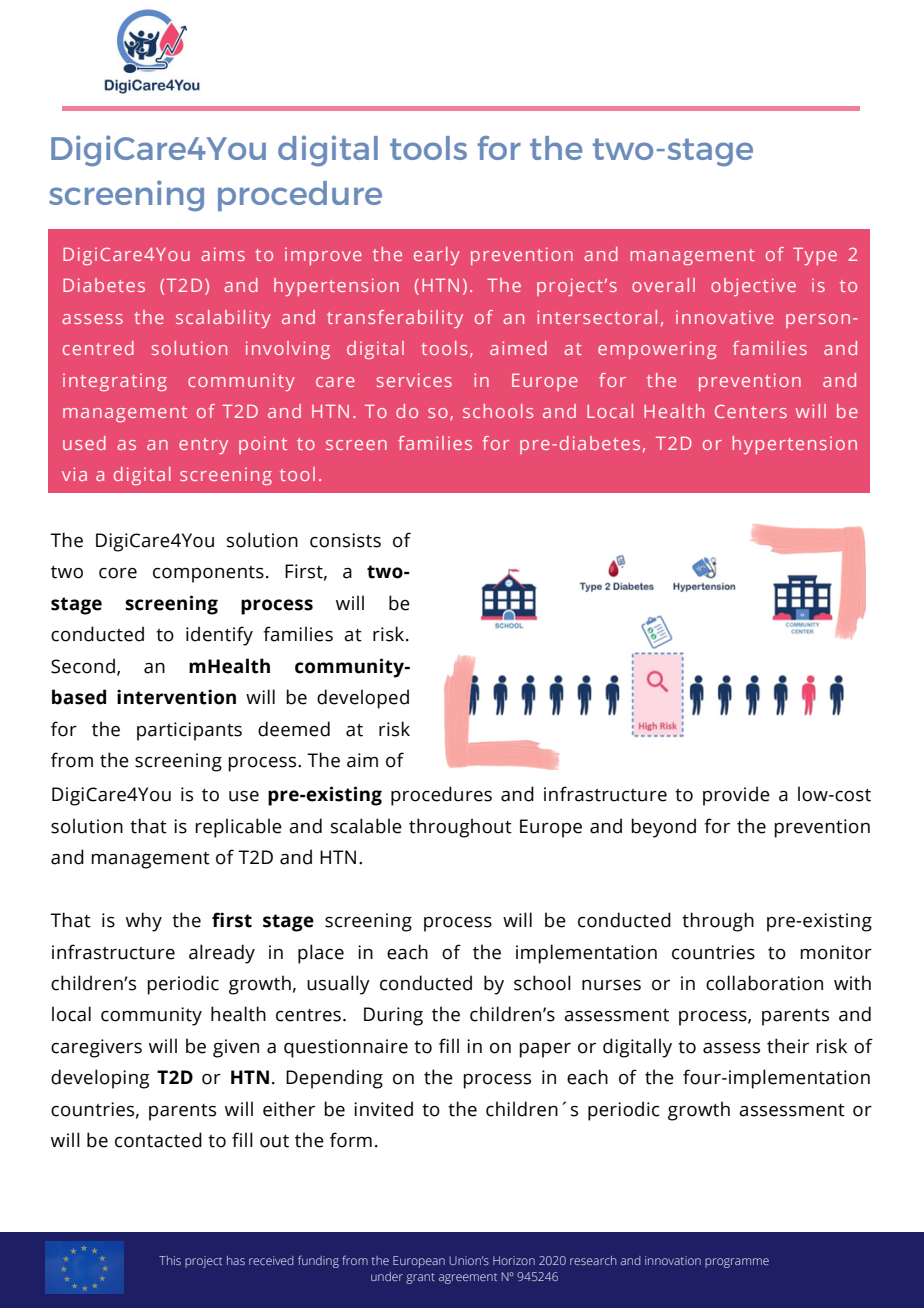 The image size is (924, 1309). I want to click on objective, so click(753, 287).
